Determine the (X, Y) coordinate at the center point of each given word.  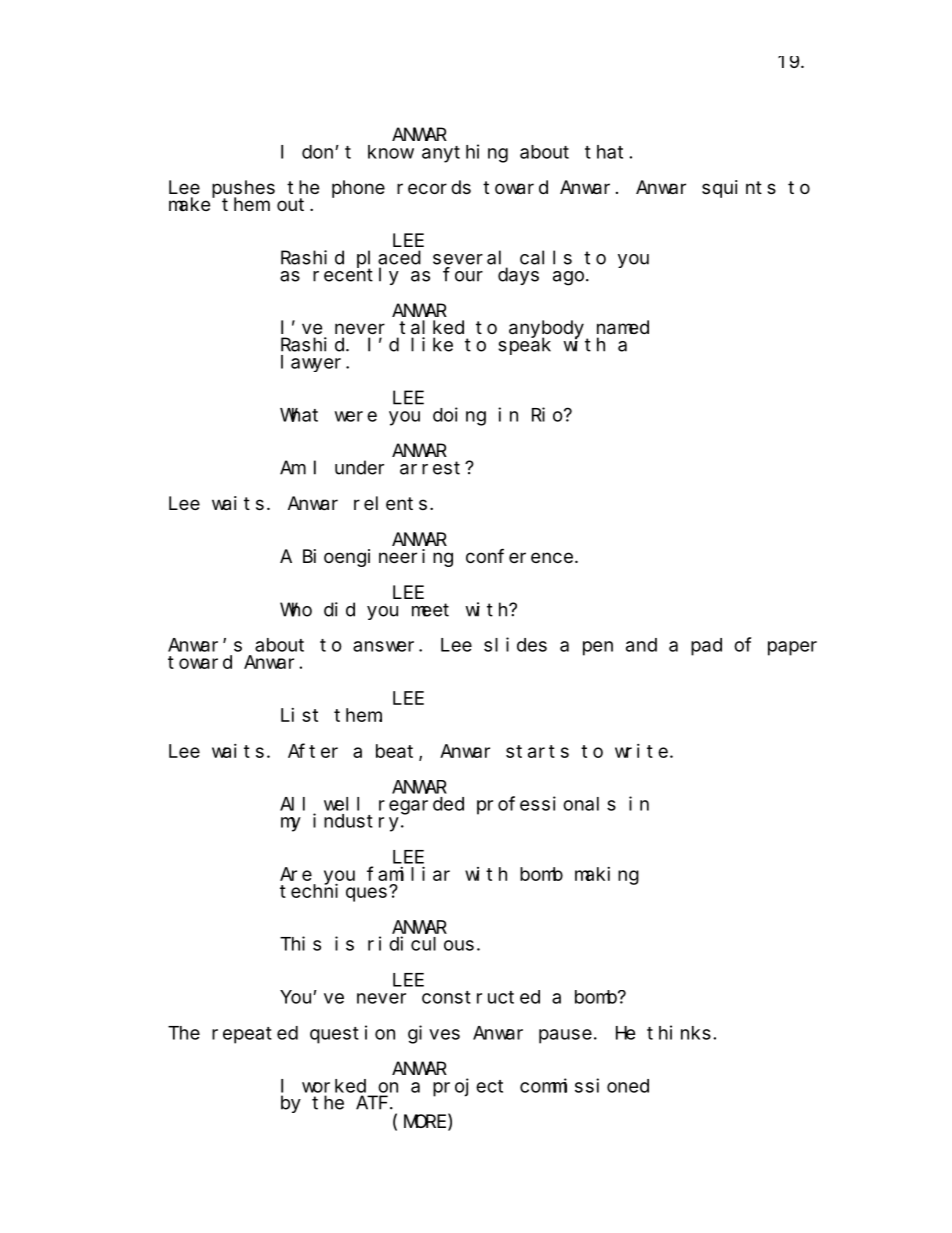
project (468, 1087)
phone (358, 189)
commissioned (584, 1085)
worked (334, 1086)
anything (465, 153)
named (623, 327)
